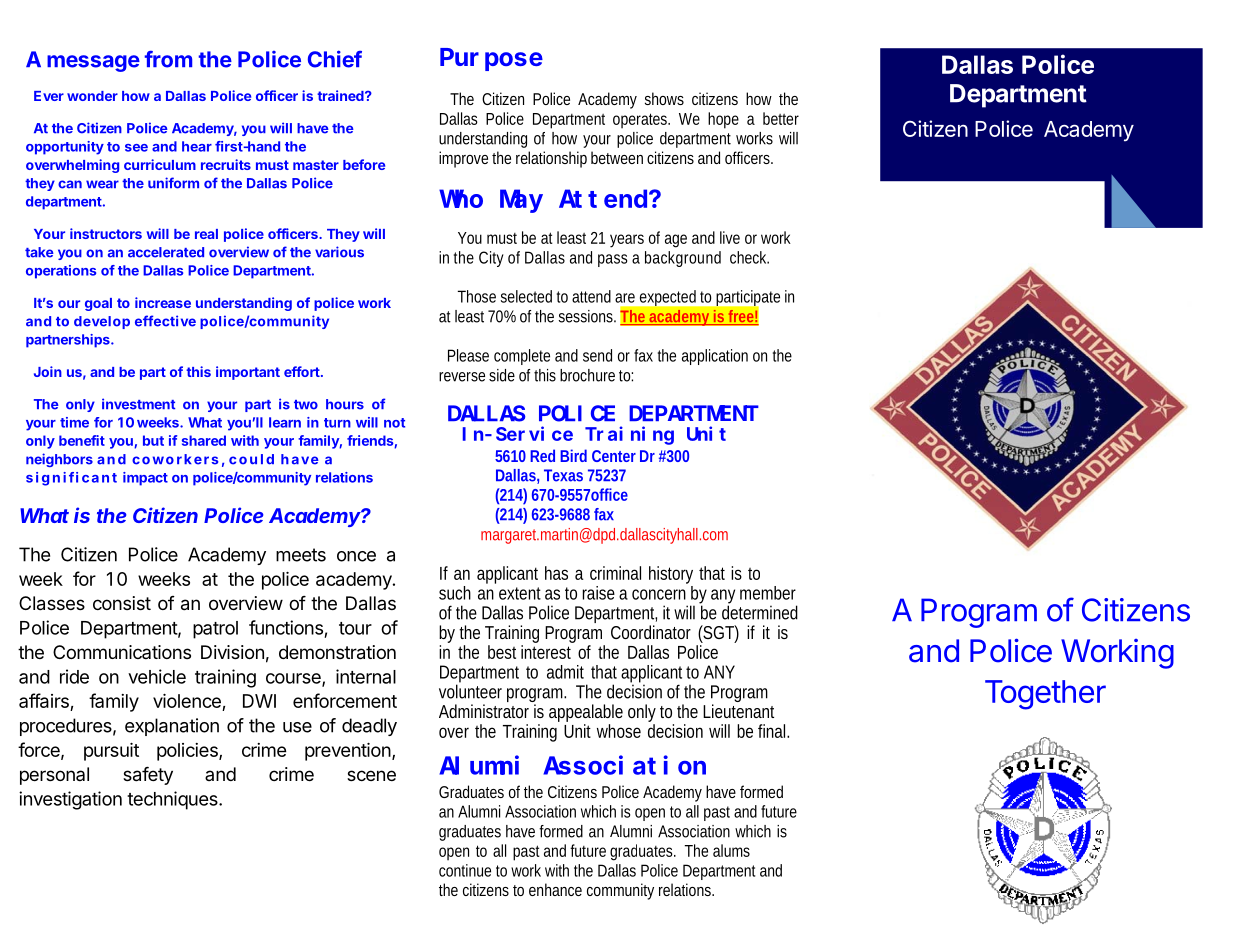 This page has height=952, width=1233. What do you see at coordinates (173, 800) in the page?
I see `techniques` at bounding box center [173, 800].
